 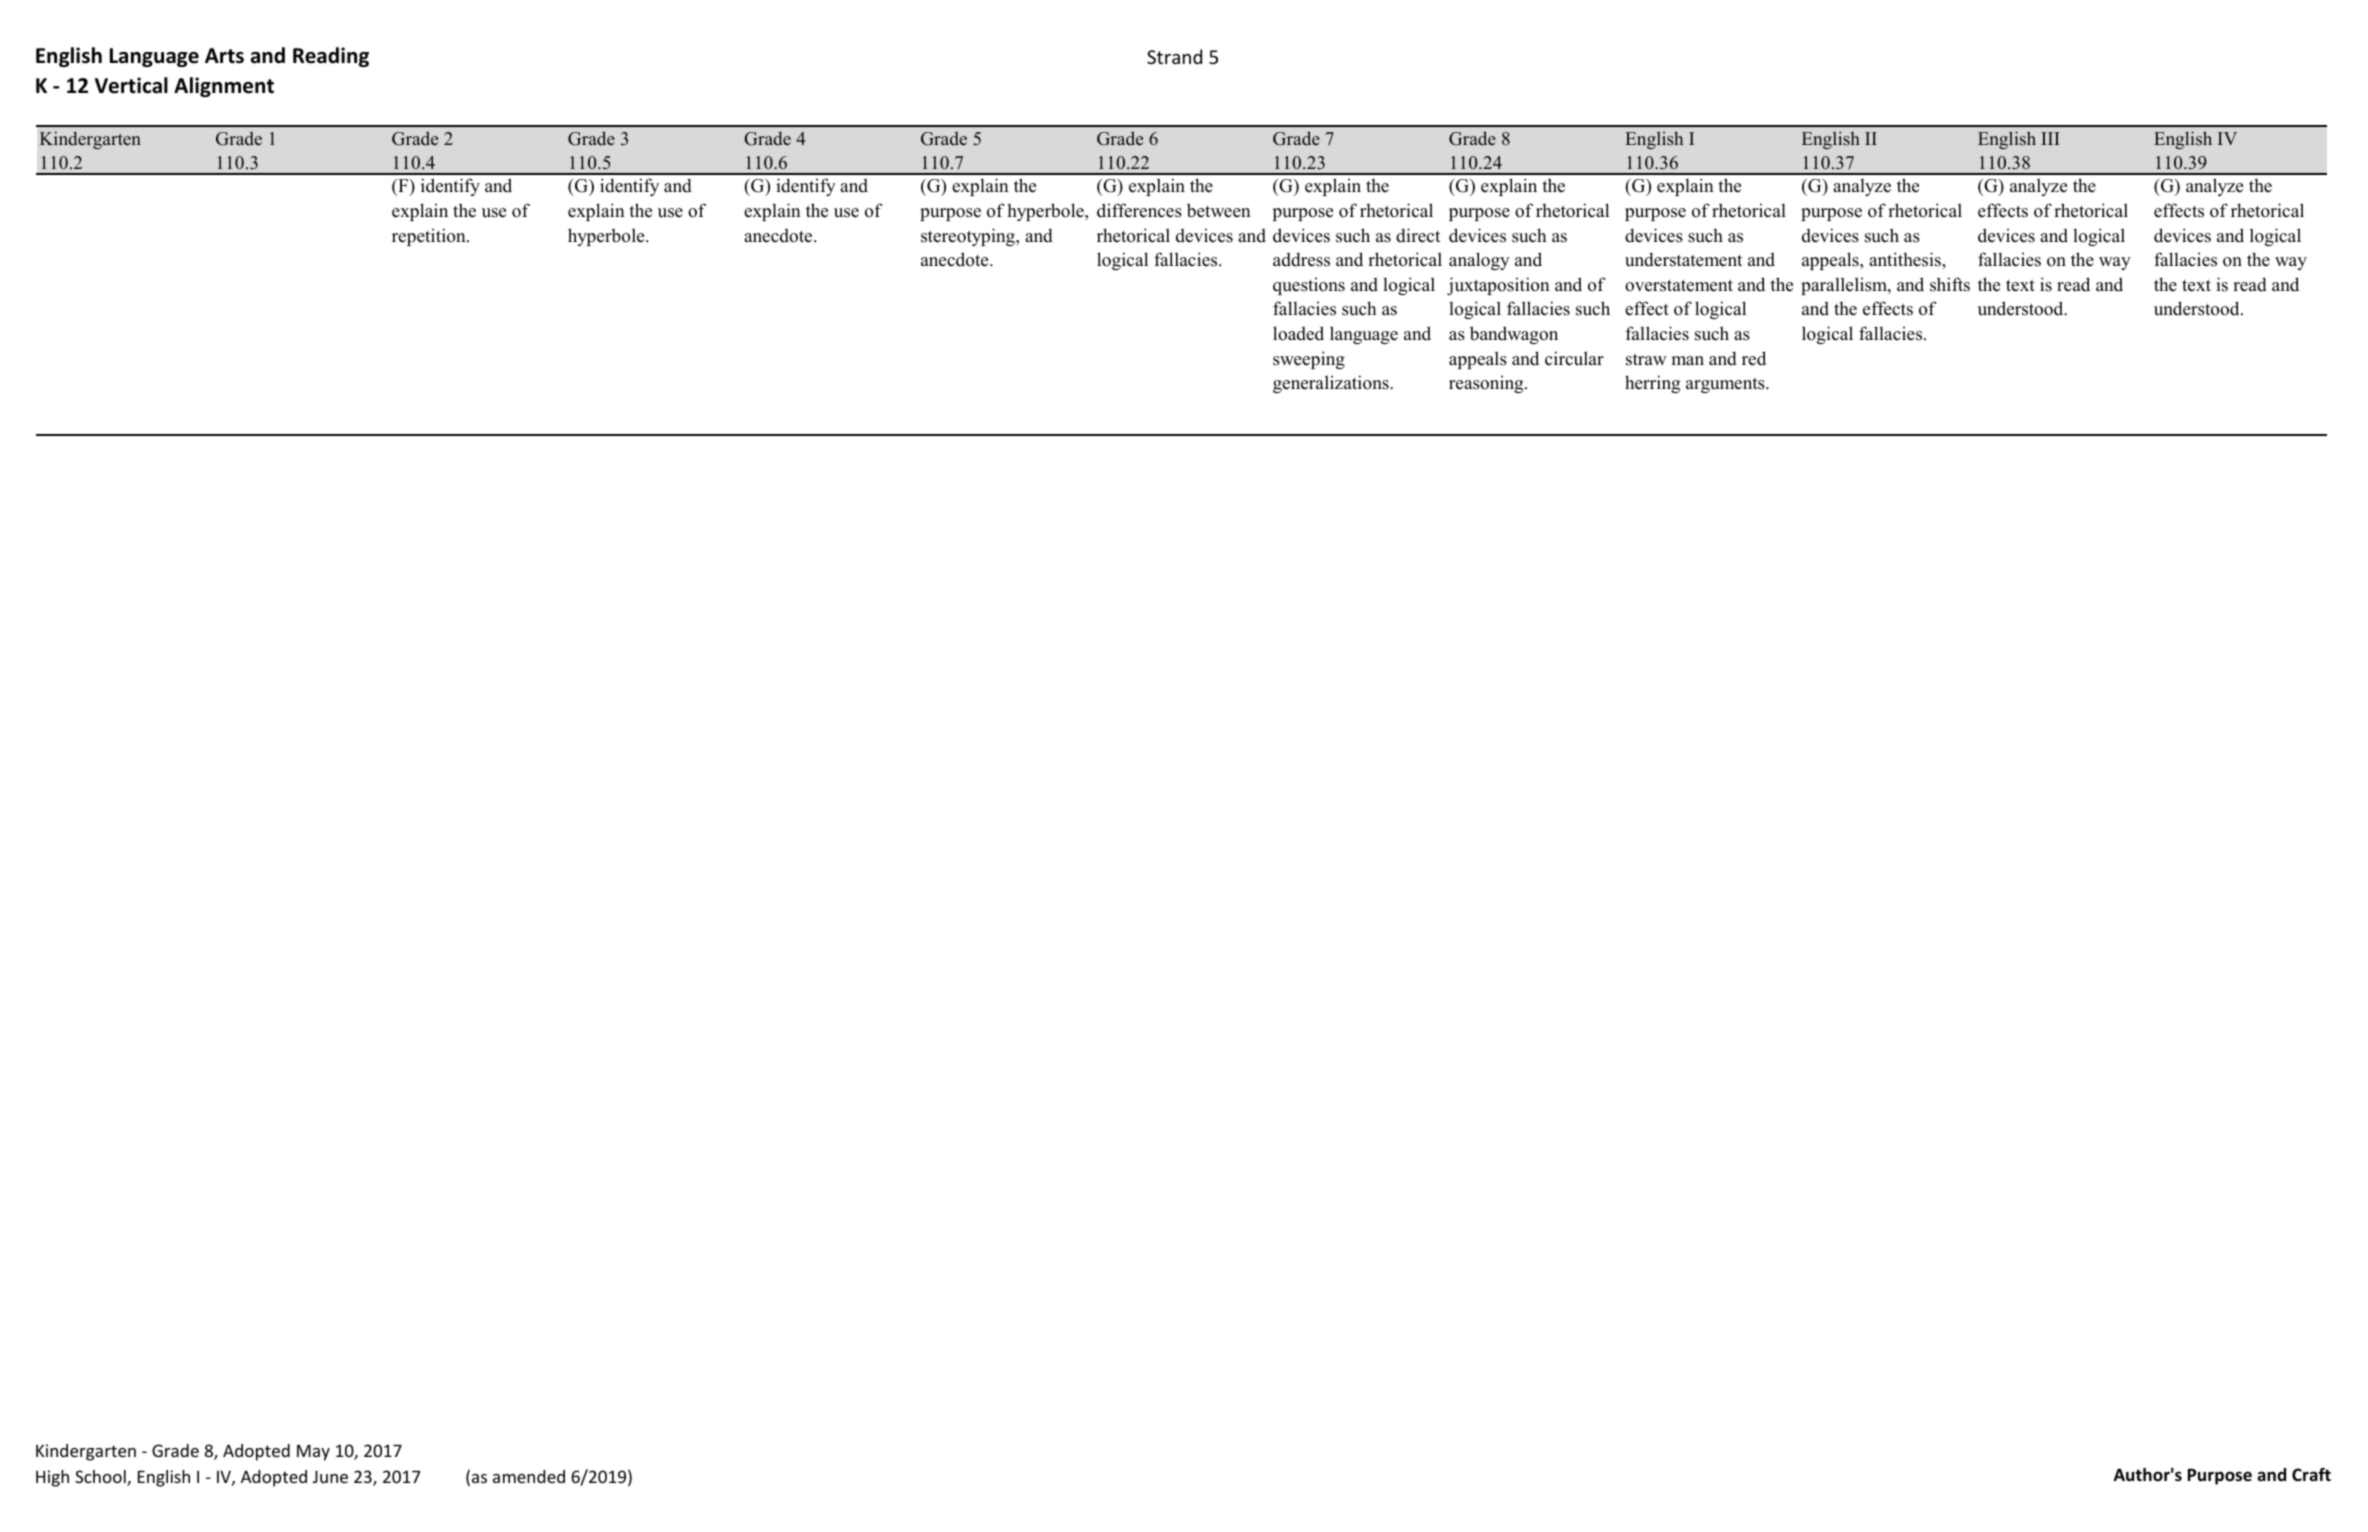 What do you see at coordinates (313, 1453) in the document?
I see `May` at bounding box center [313, 1453].
